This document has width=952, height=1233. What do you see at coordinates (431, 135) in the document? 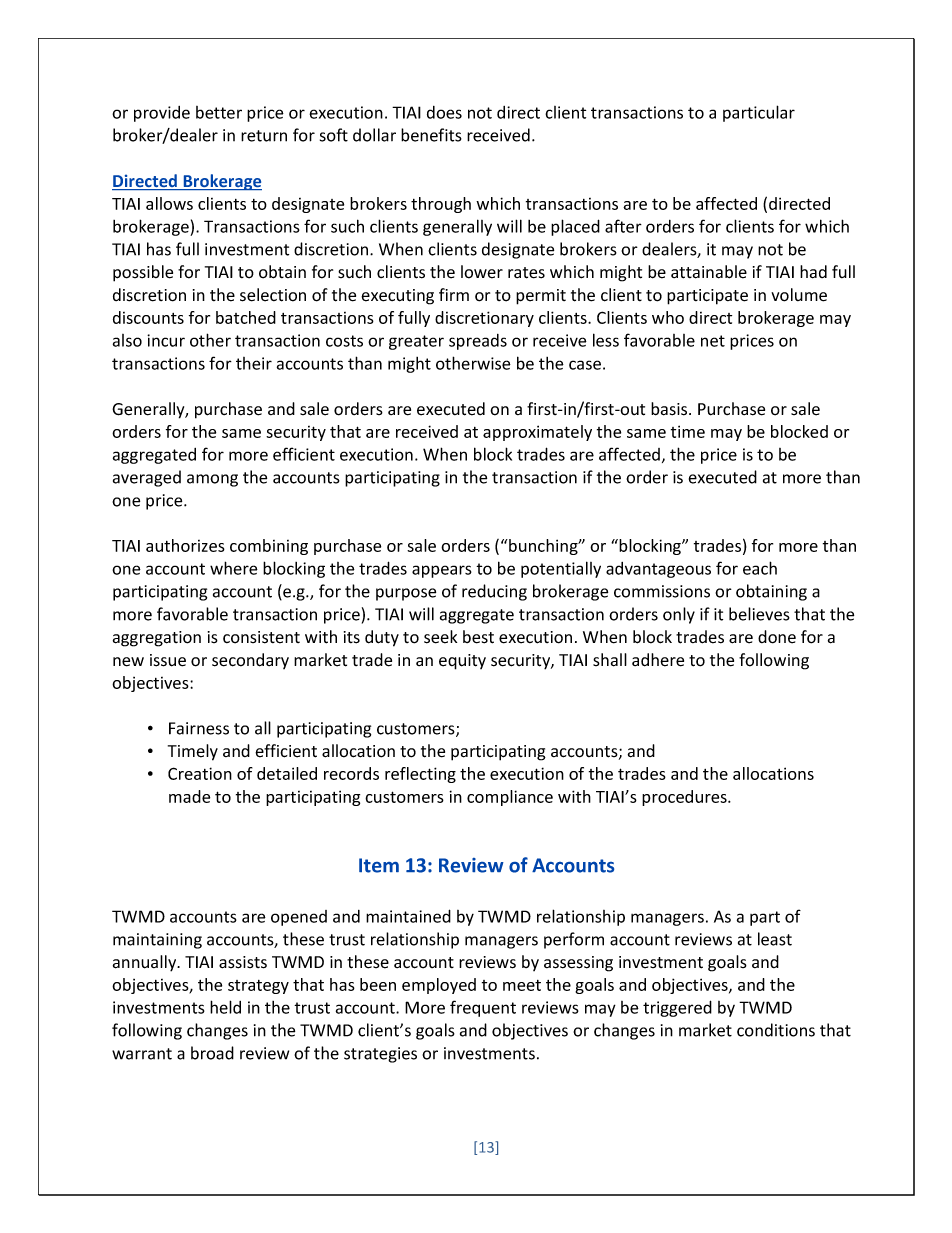
I see `benefits` at bounding box center [431, 135].
